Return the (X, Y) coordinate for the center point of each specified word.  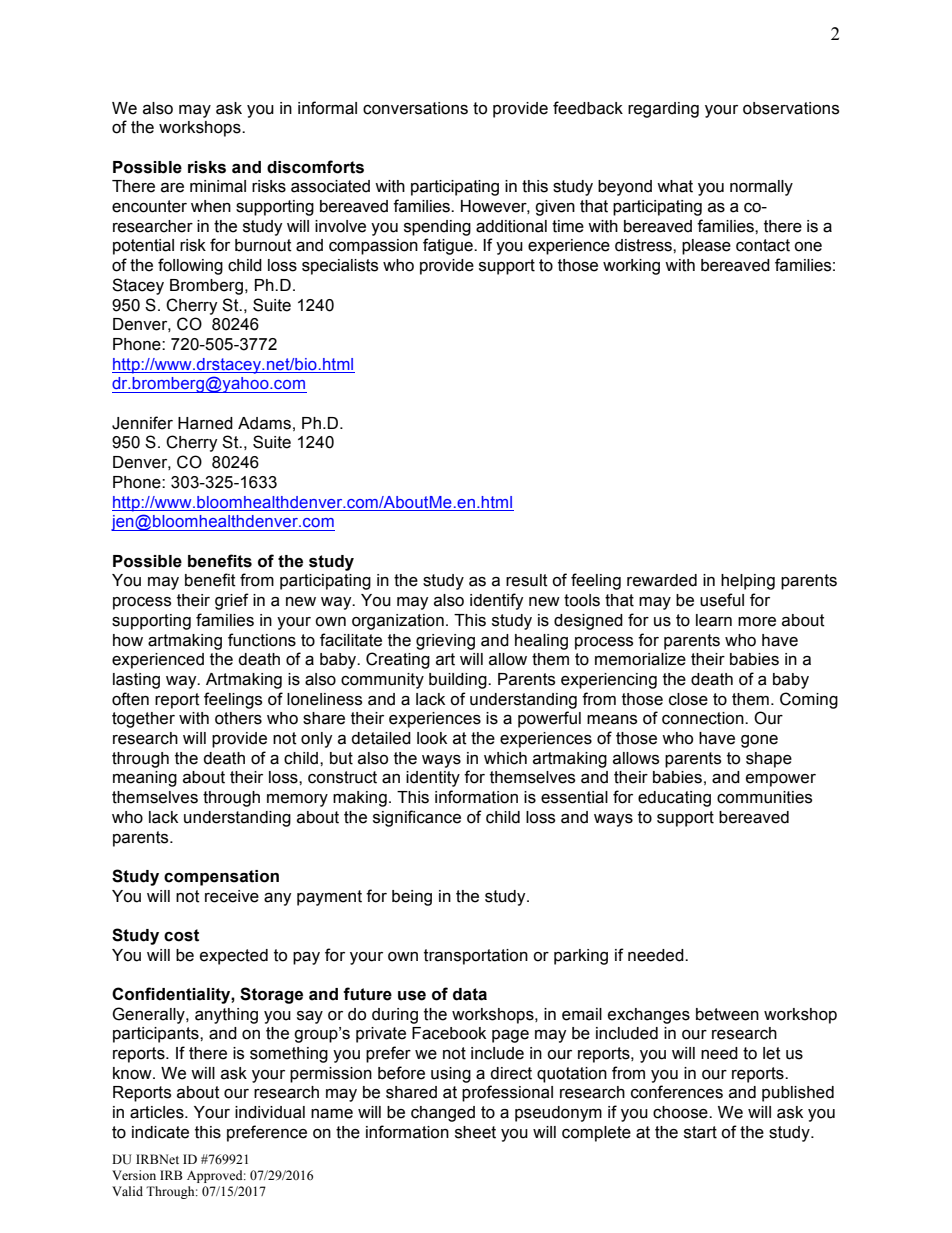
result (527, 580)
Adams (264, 423)
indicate (160, 1132)
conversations (415, 108)
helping (748, 582)
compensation (221, 878)
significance (417, 818)
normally (761, 188)
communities (764, 797)
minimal (218, 186)
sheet (475, 1132)
